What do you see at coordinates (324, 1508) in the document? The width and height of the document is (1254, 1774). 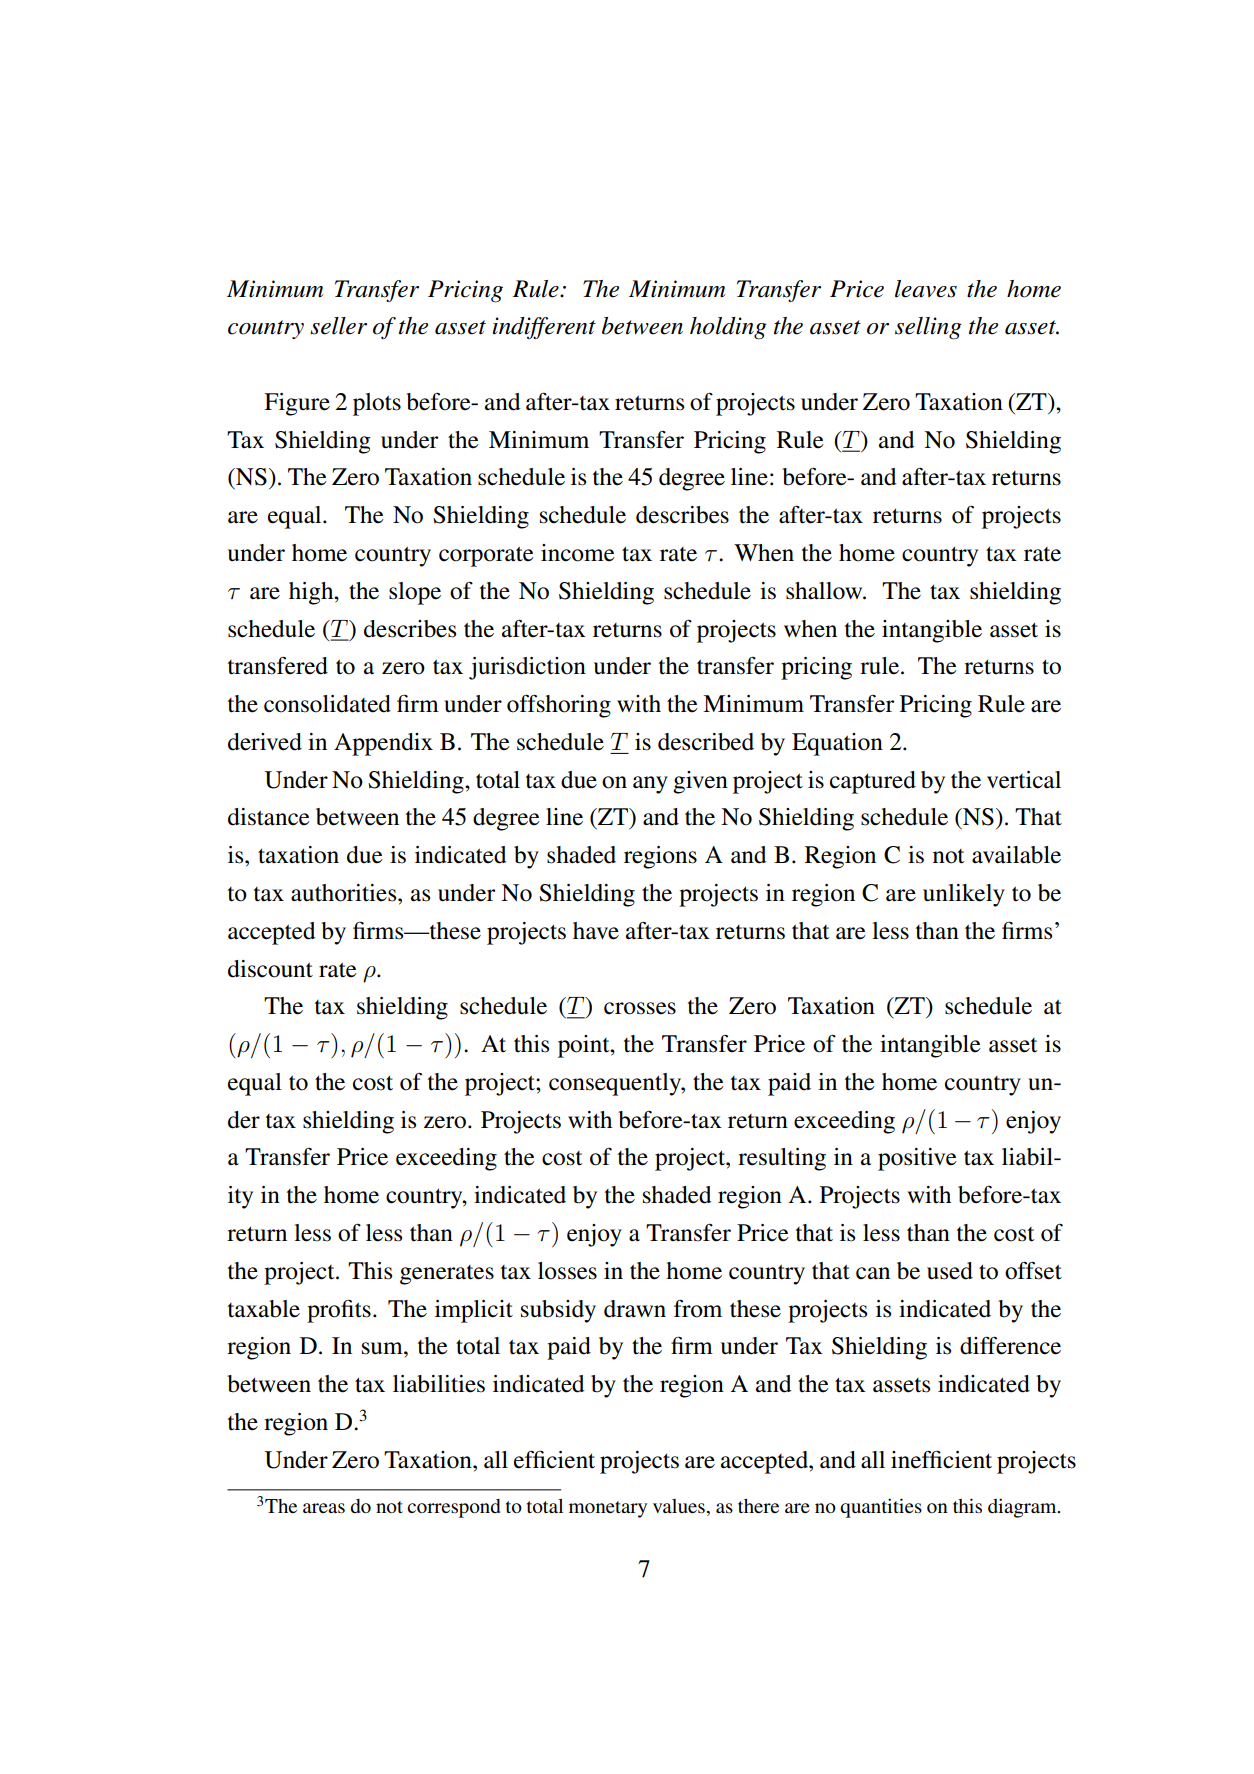 I see `areas` at bounding box center [324, 1508].
